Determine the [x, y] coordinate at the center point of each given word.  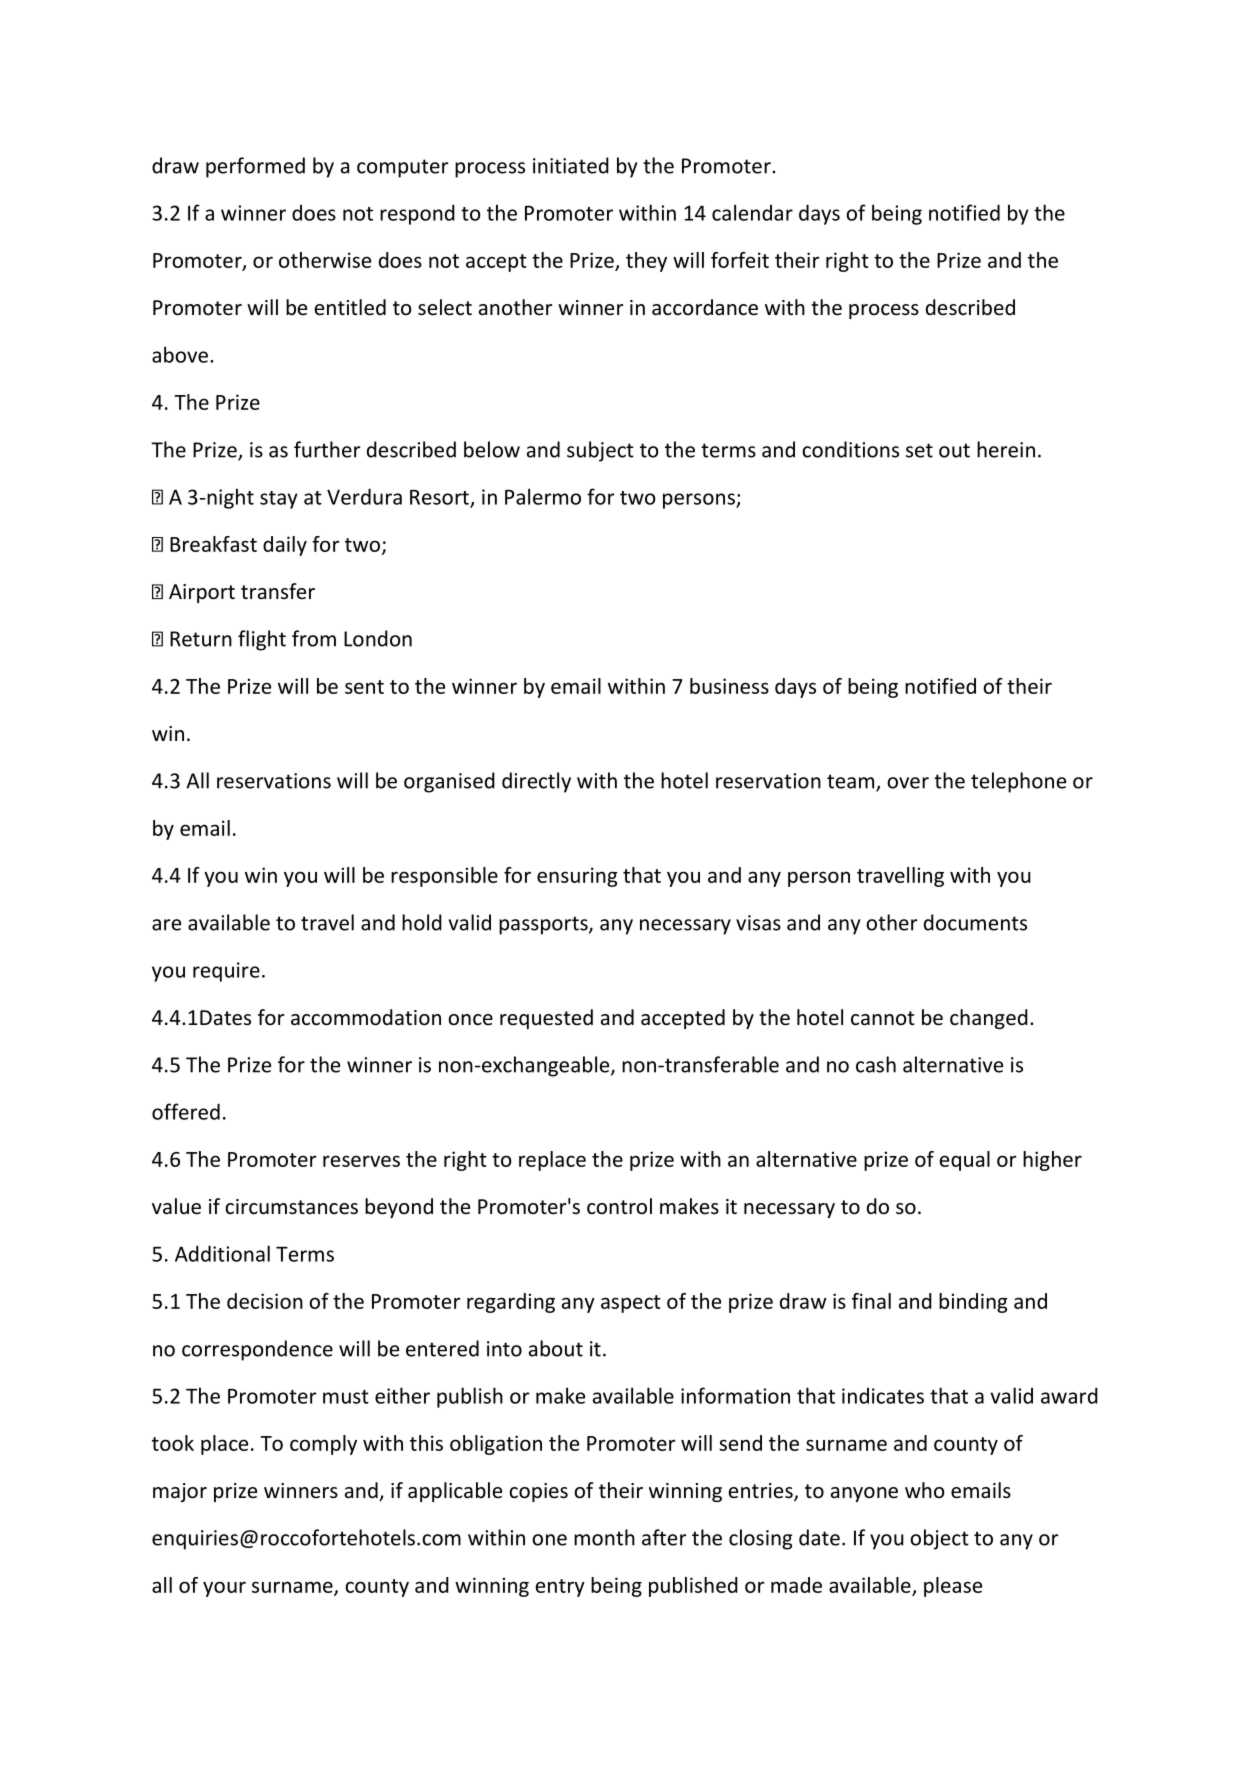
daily [285, 546]
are [166, 925]
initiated [571, 165]
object [939, 1539]
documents [975, 922]
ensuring [577, 877]
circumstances [291, 1207]
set [919, 450]
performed [255, 167]
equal [965, 1161]
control [619, 1206]
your [224, 1589]
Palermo [543, 496]
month [604, 1537]
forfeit [740, 260]
